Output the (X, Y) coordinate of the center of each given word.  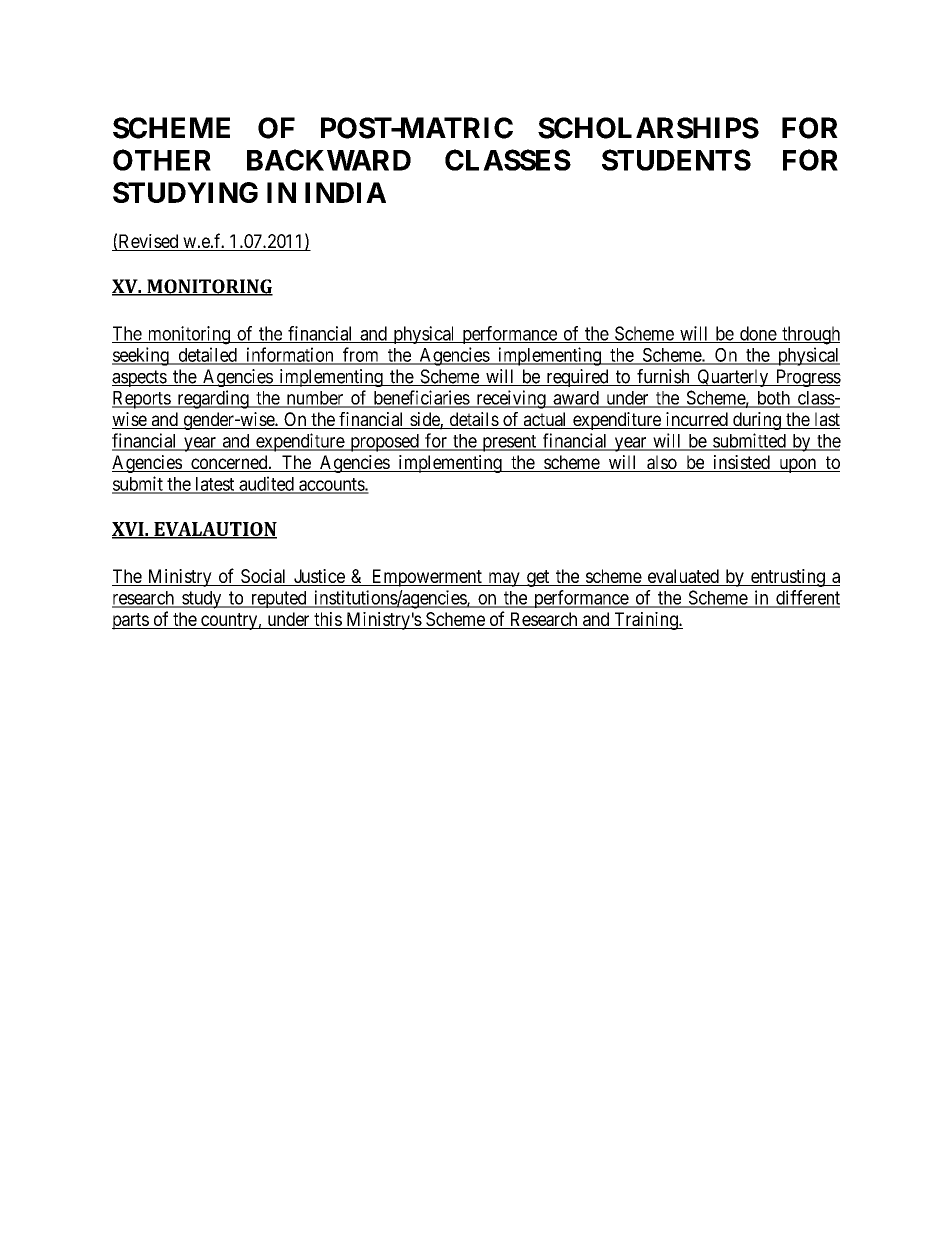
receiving (511, 399)
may (504, 579)
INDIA (345, 192)
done (758, 334)
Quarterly (733, 378)
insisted (741, 463)
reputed (278, 599)
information (290, 355)
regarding (213, 399)
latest (215, 485)
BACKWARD (329, 160)
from (361, 355)
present (509, 443)
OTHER (162, 160)
